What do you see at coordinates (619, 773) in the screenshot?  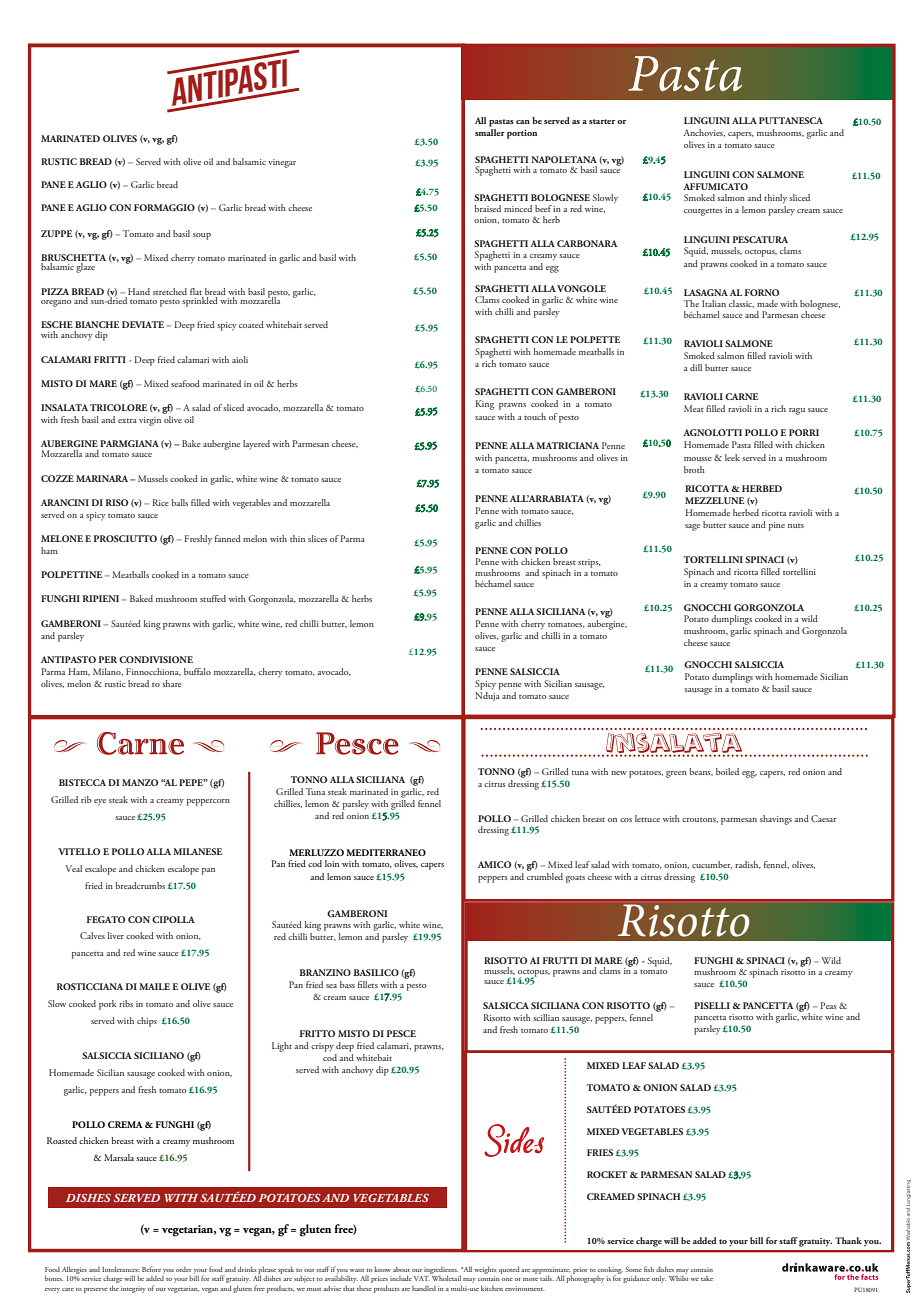 I see `new` at bounding box center [619, 773].
